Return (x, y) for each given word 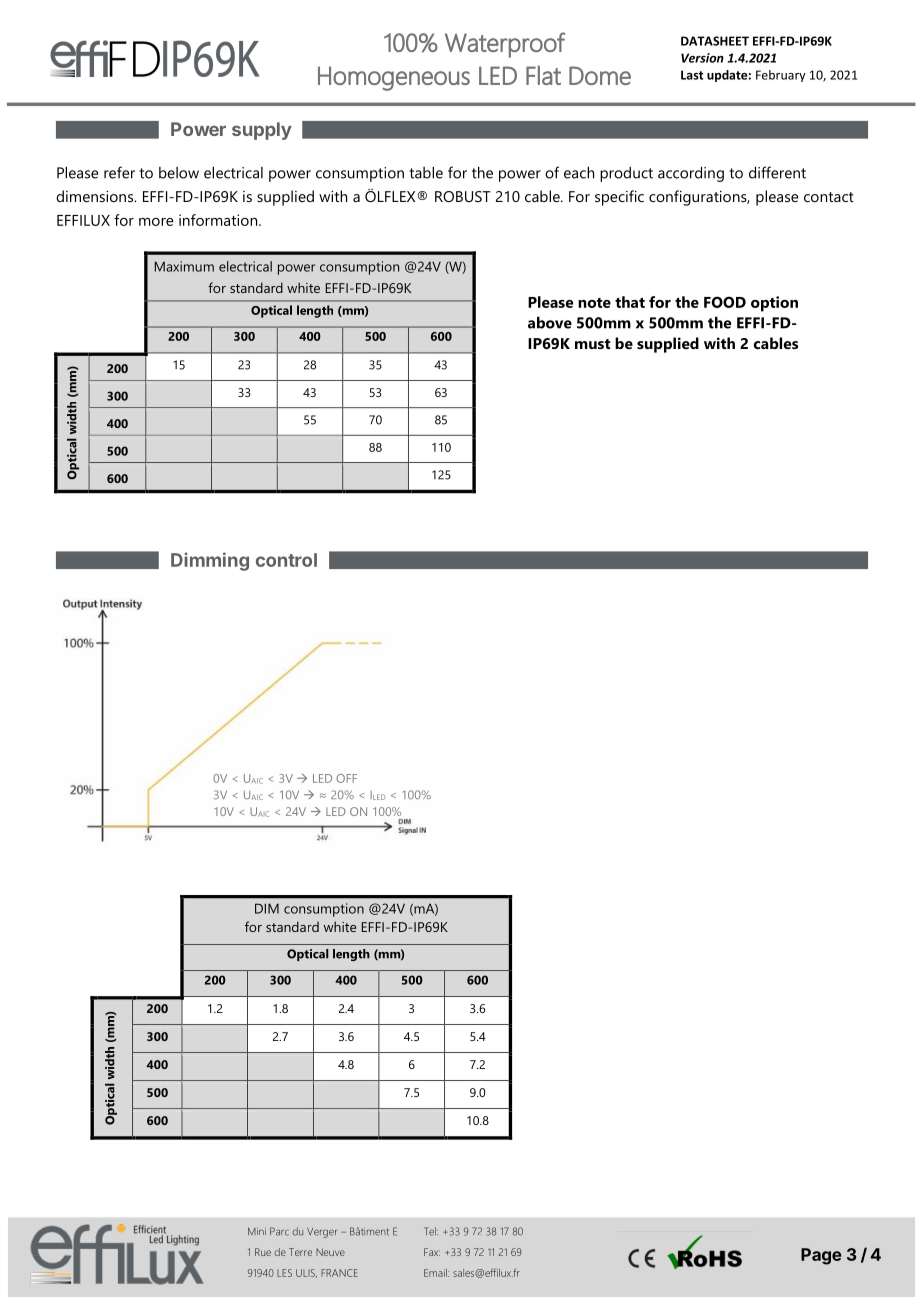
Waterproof (505, 45)
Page (821, 1256)
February (781, 76)
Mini (257, 1231)
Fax (432, 1252)
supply (262, 131)
